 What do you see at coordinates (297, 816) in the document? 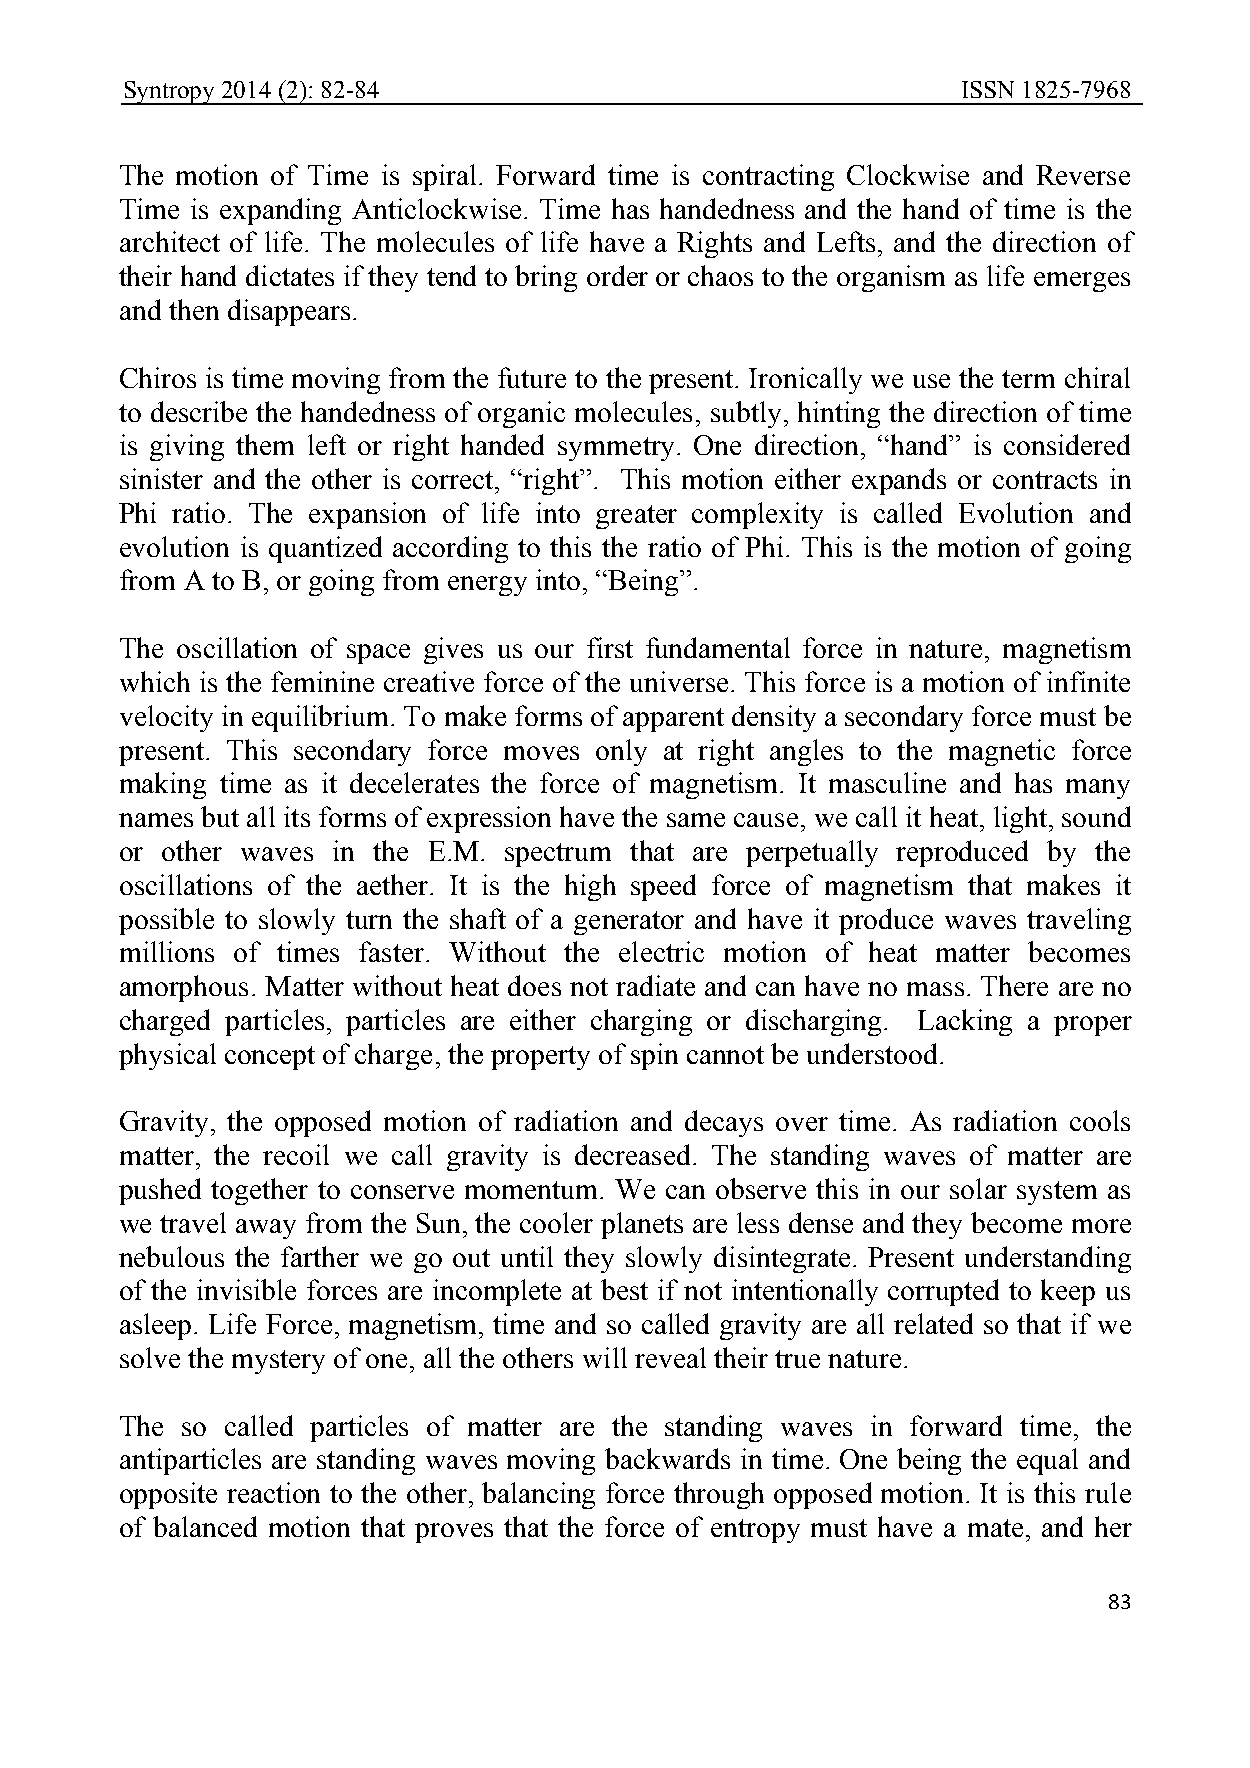
I see `its` at bounding box center [297, 816].
